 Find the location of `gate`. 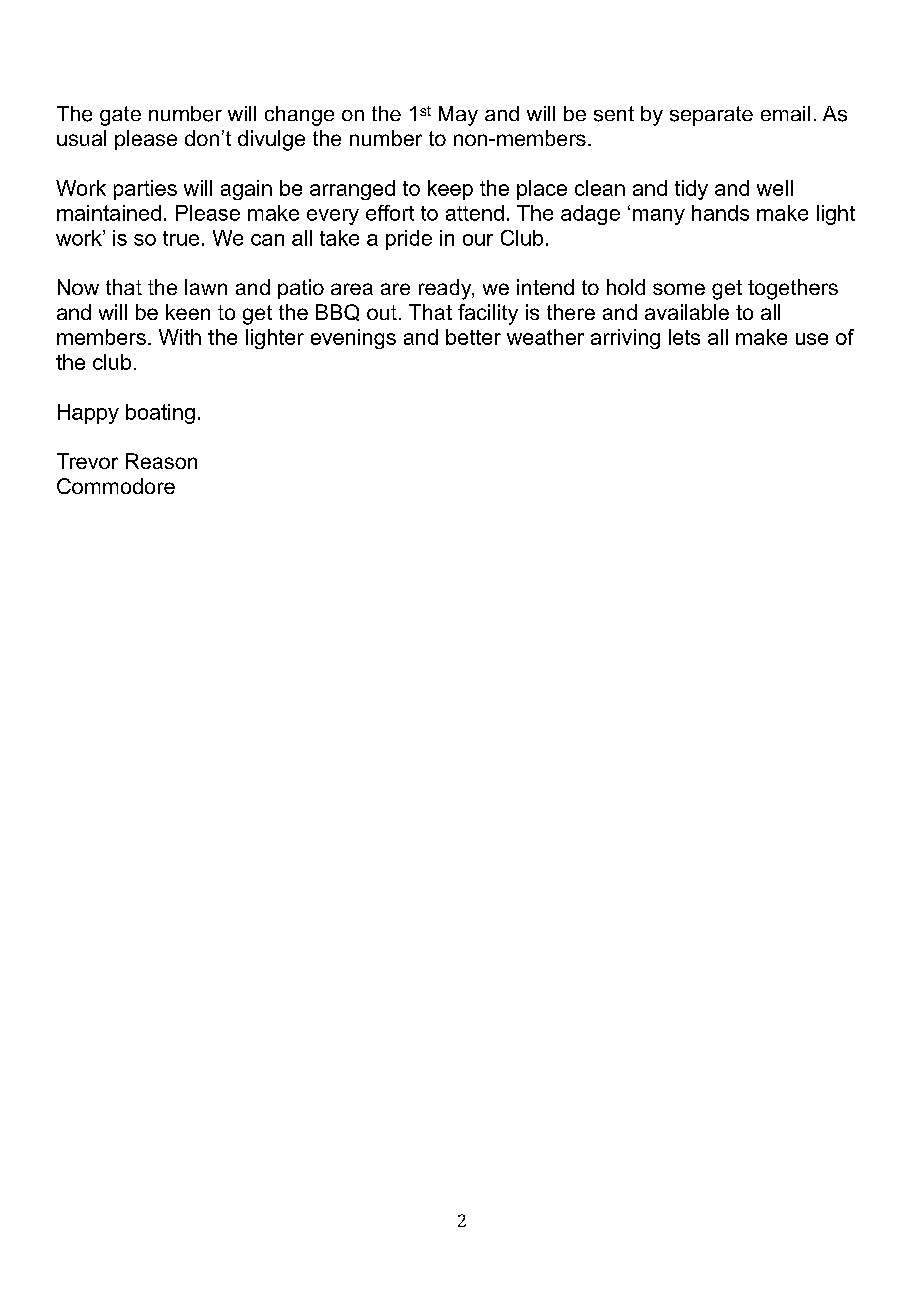

gate is located at coordinates (120, 116).
